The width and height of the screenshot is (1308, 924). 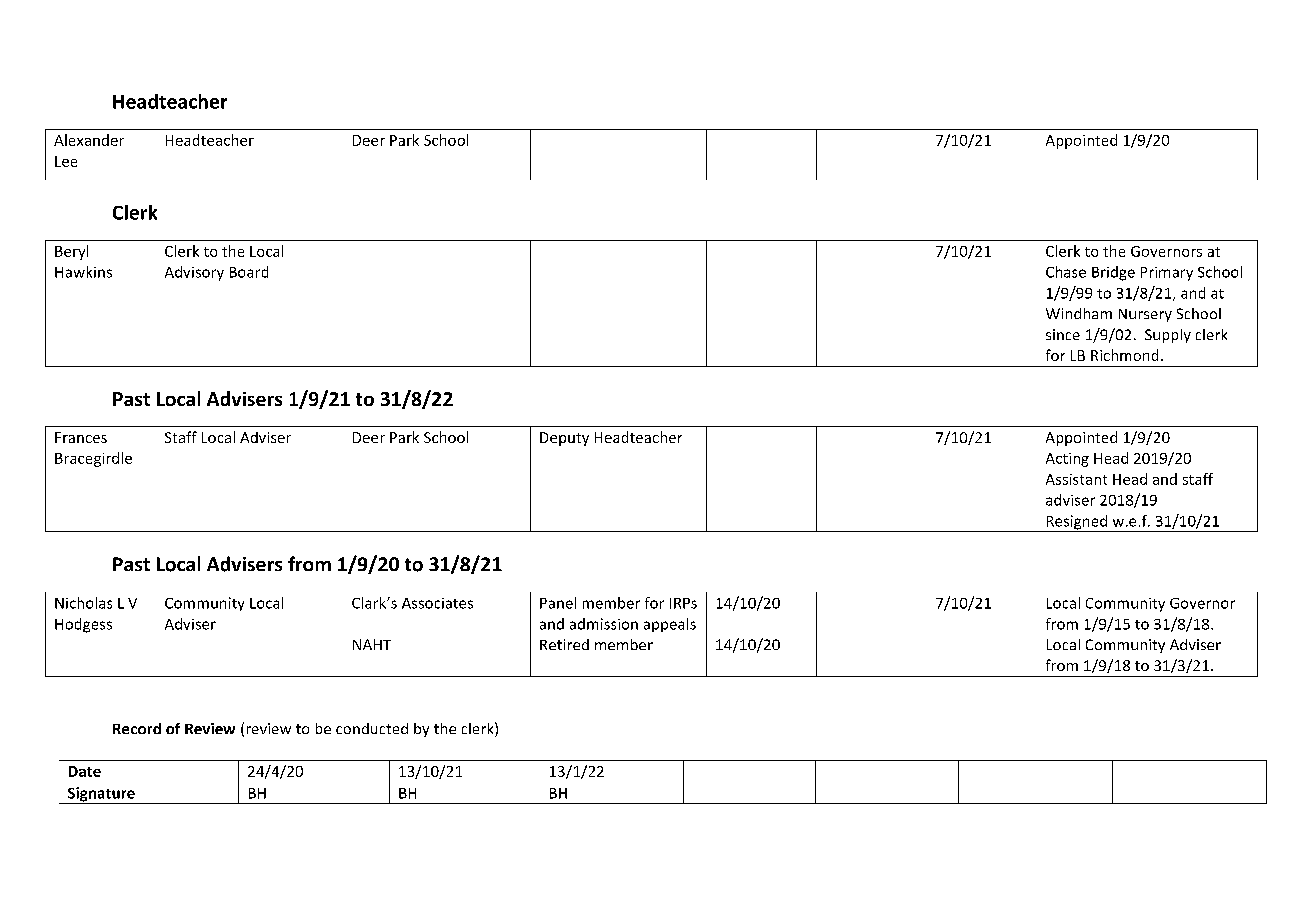 What do you see at coordinates (372, 728) in the screenshot?
I see `conducted` at bounding box center [372, 728].
